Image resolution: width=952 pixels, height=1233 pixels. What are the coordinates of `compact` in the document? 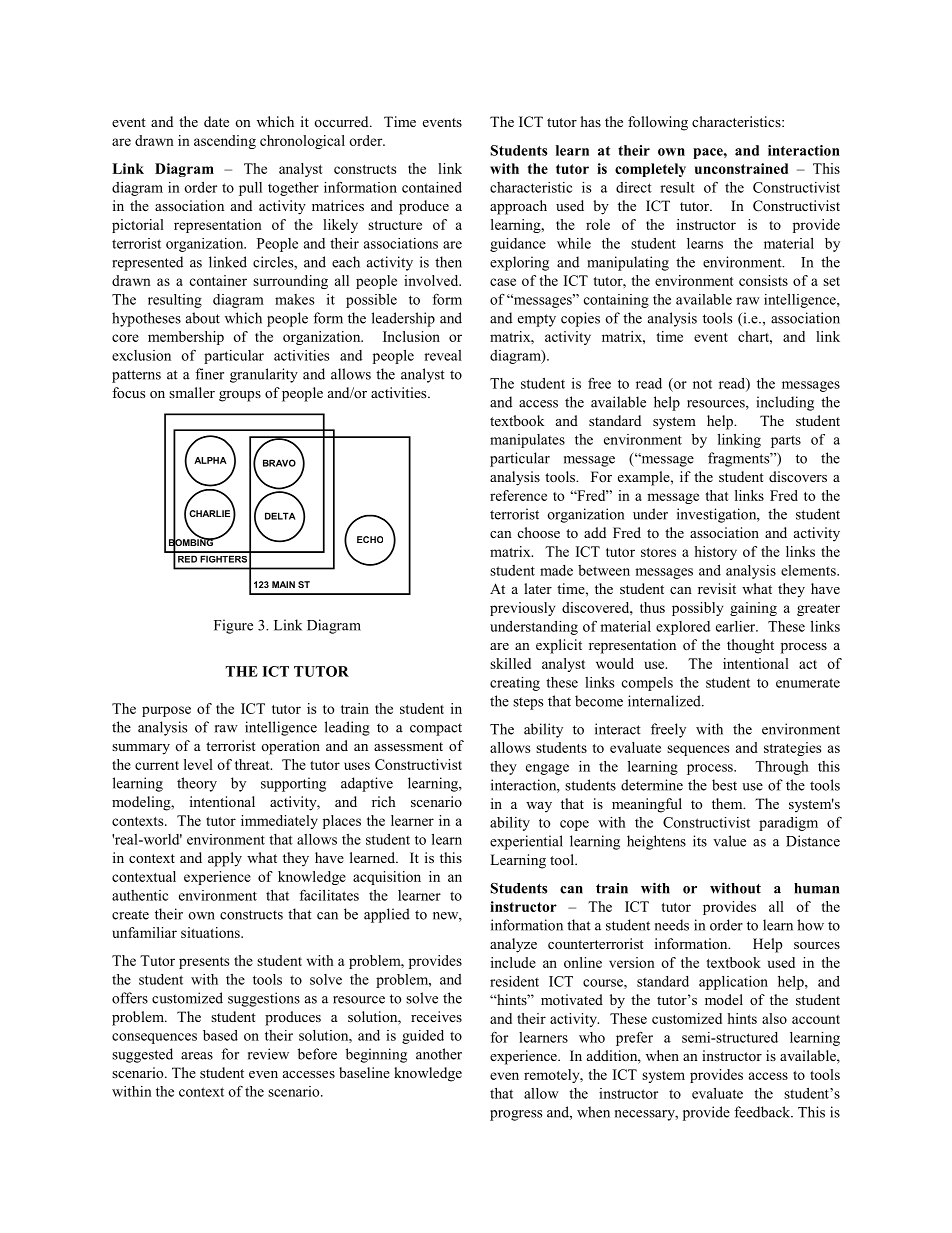 It's located at (436, 729).
